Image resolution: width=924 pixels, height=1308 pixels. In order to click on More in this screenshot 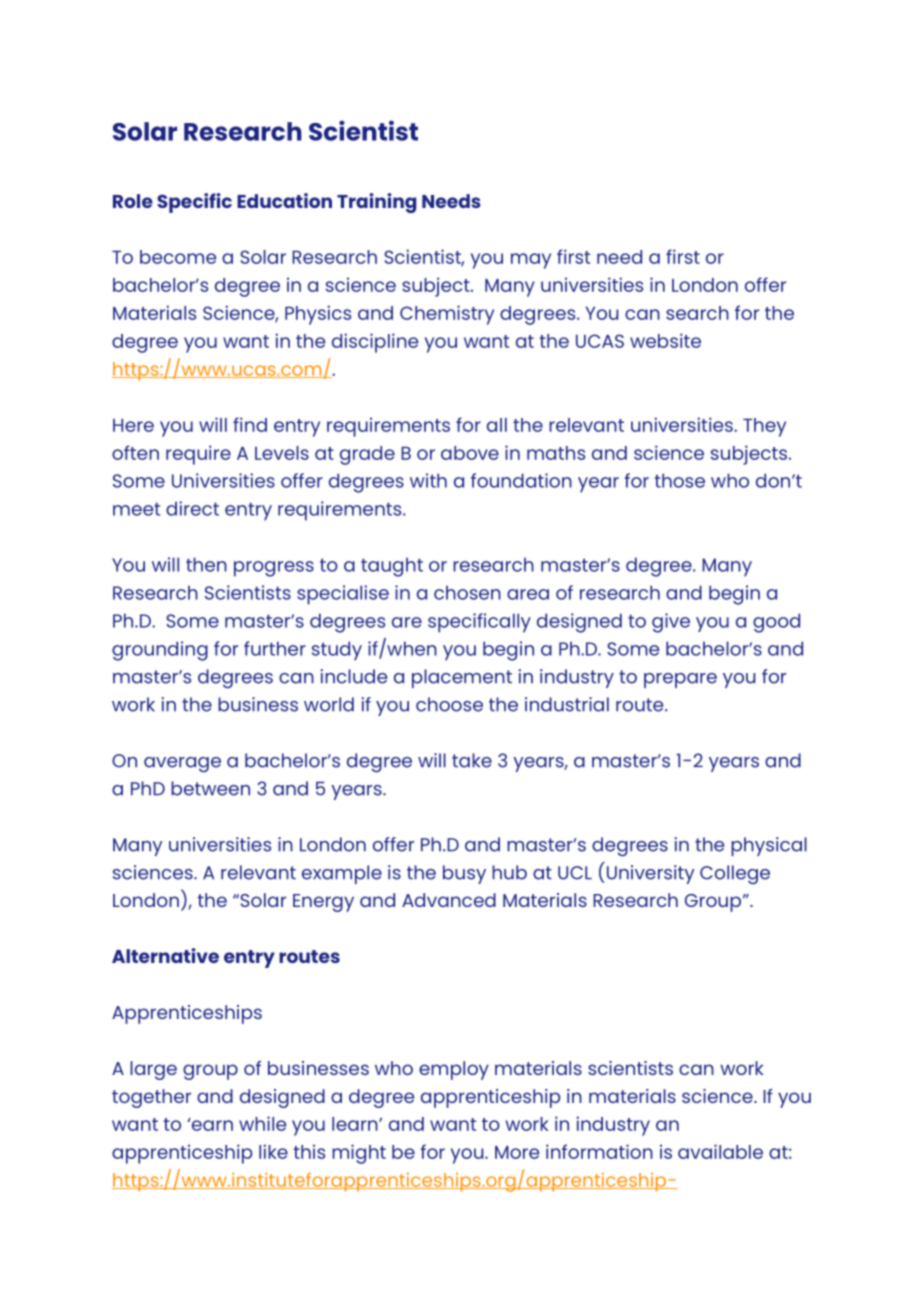, I will do `click(517, 1152)`.
